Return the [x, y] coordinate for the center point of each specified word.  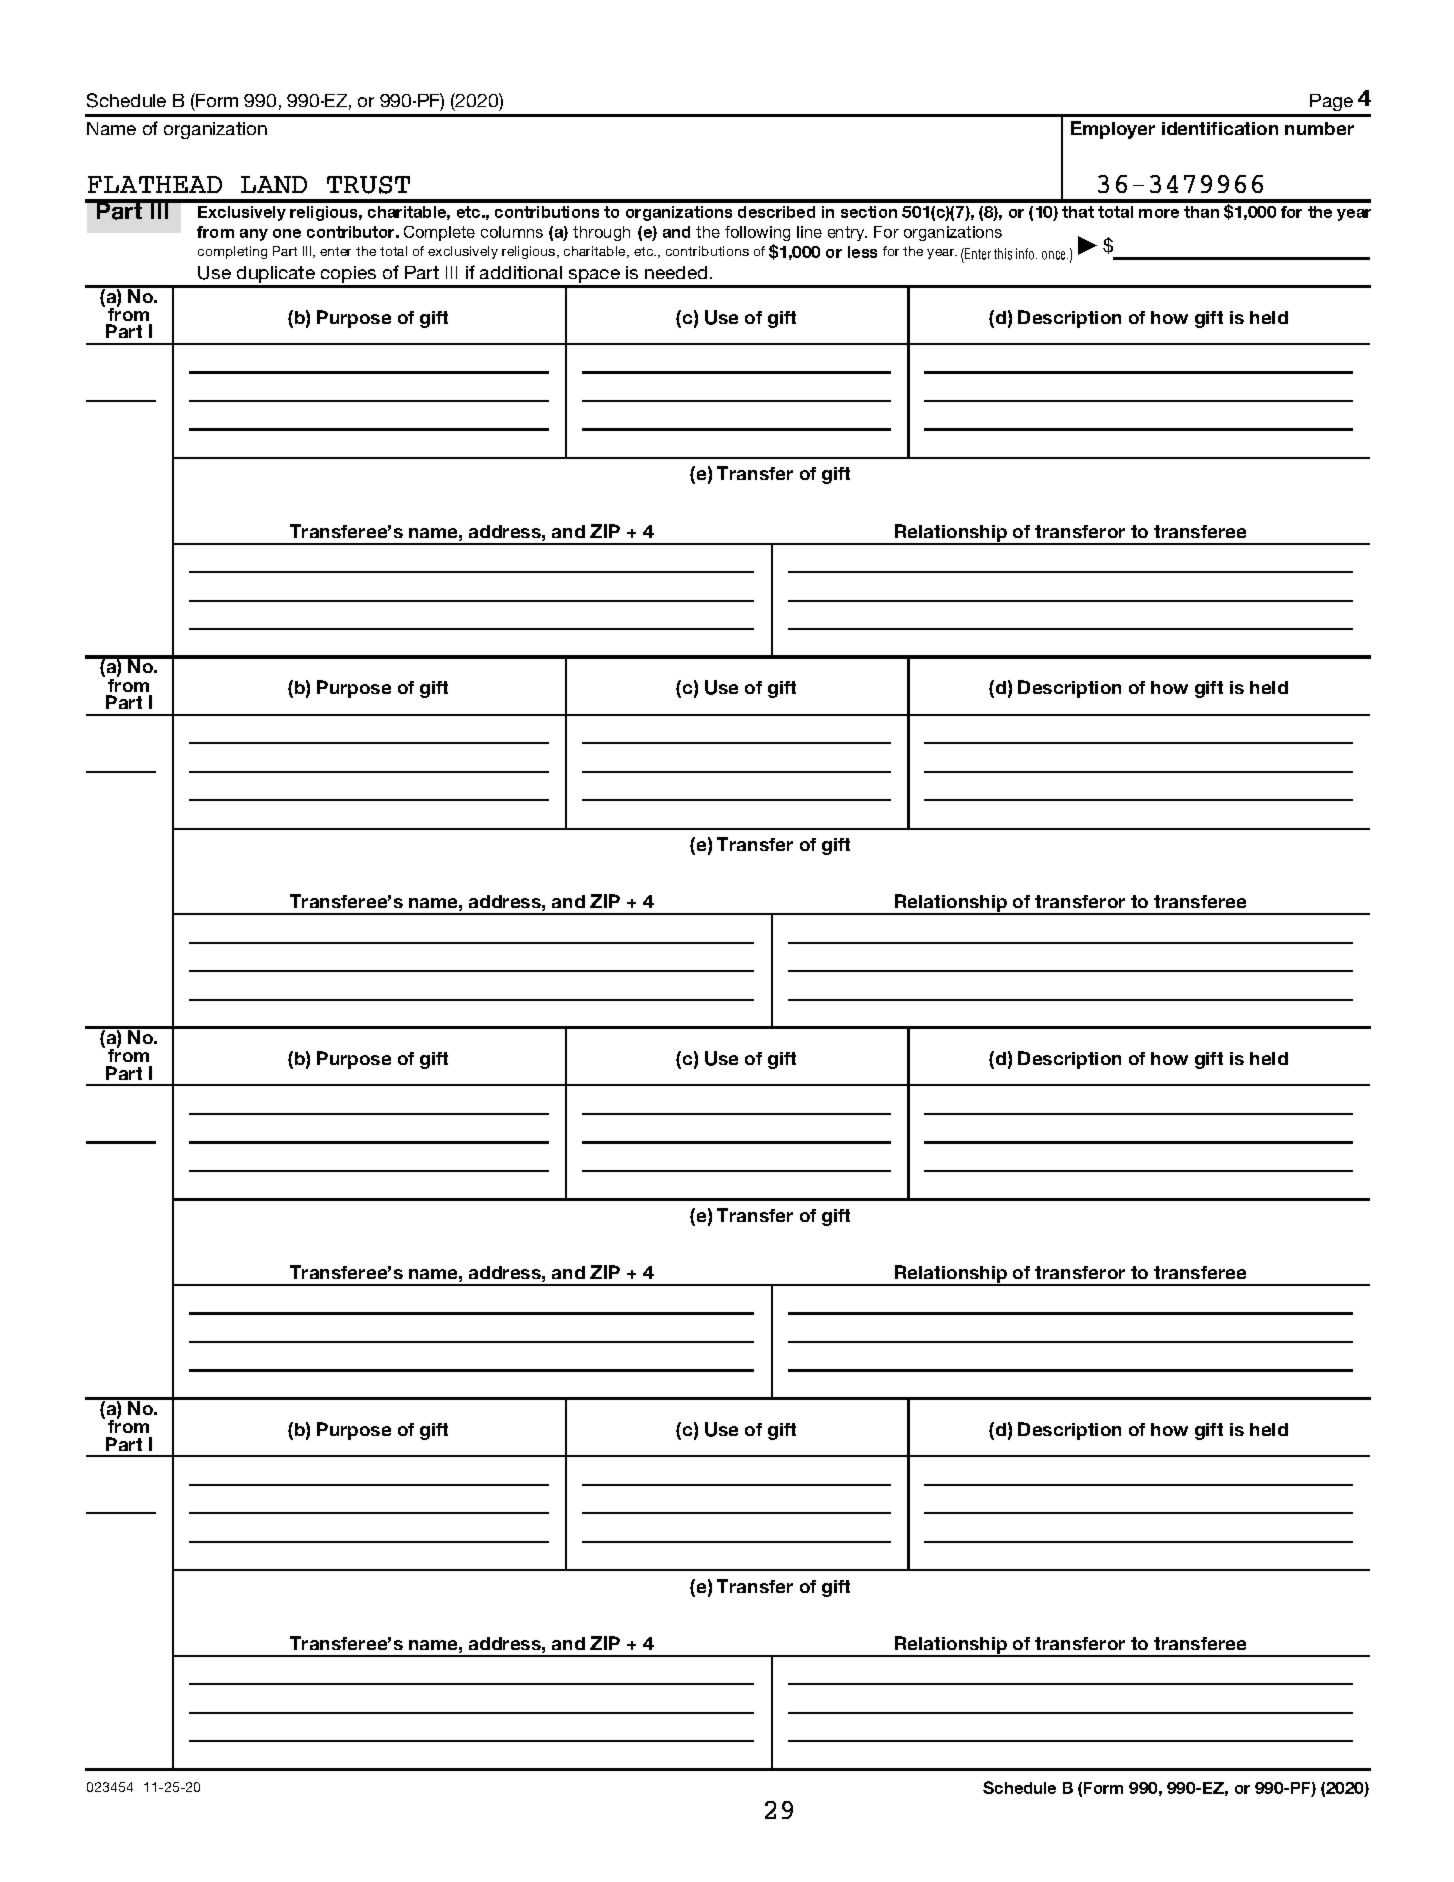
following [757, 233]
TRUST [368, 185]
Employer [1113, 130]
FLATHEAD [155, 184]
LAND [274, 184]
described [776, 212]
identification [1220, 128]
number [1319, 128]
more [1159, 213]
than [1201, 212]
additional [521, 272]
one [287, 233]
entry [847, 233]
